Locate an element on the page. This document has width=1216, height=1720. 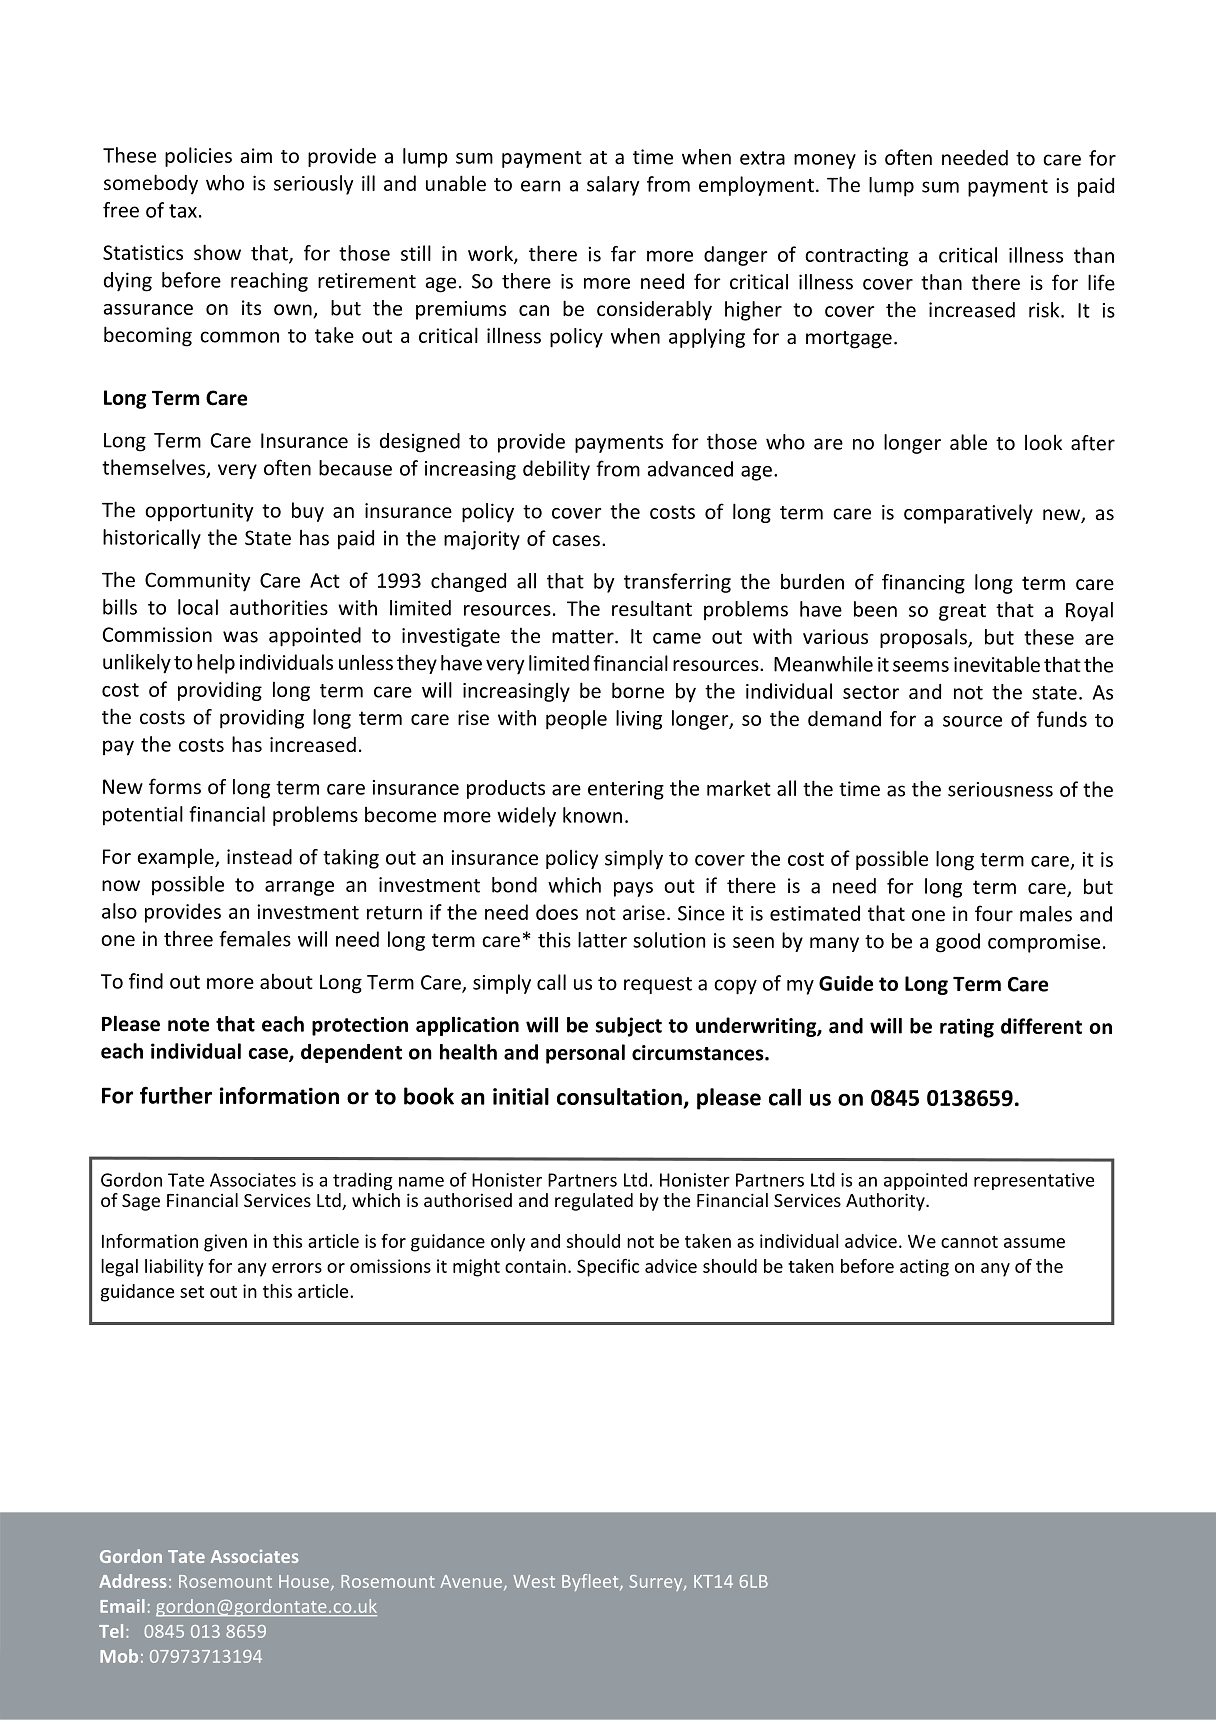
salary is located at coordinates (613, 186).
